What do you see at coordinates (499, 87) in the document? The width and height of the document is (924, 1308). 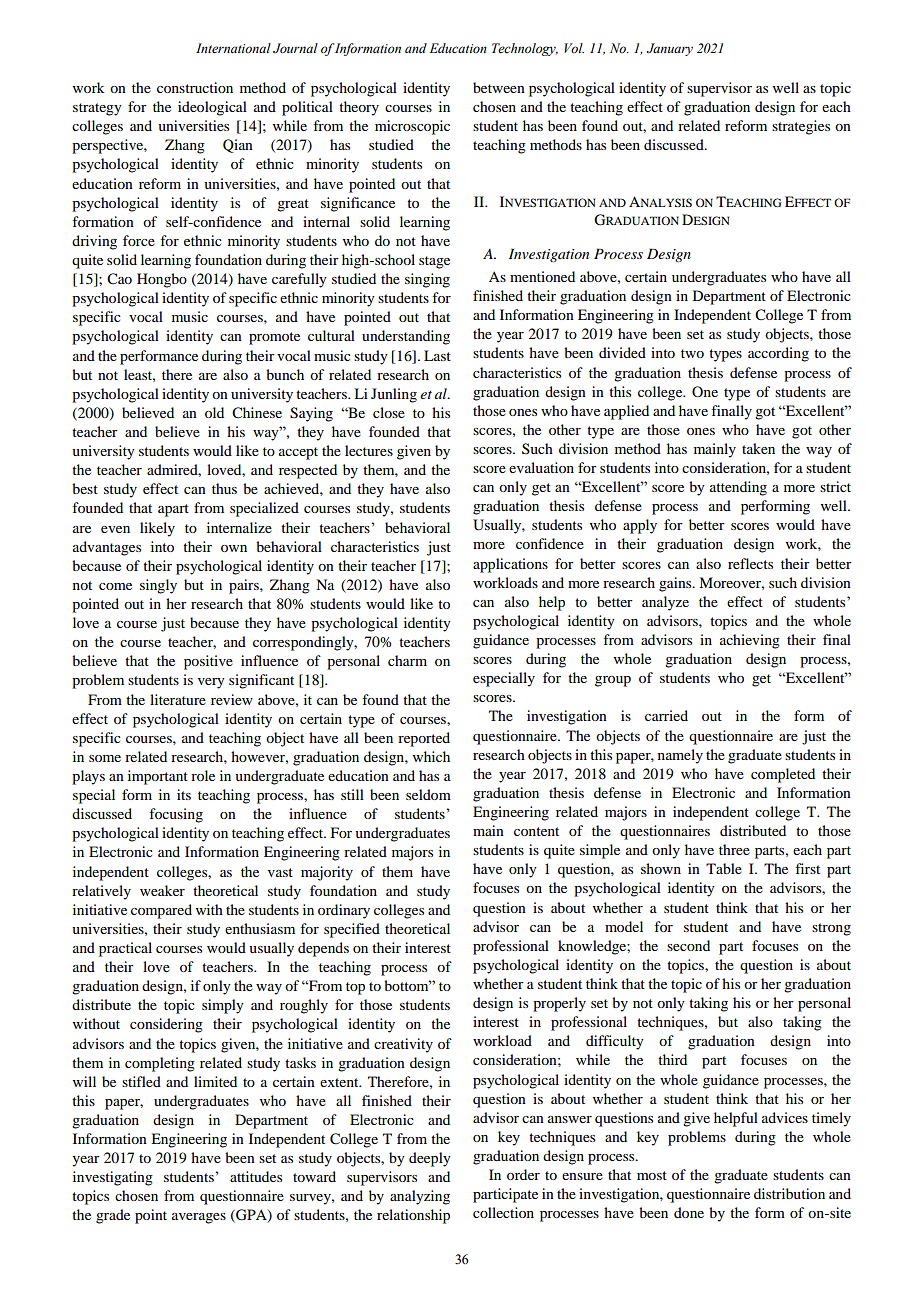 I see `between` at bounding box center [499, 87].
